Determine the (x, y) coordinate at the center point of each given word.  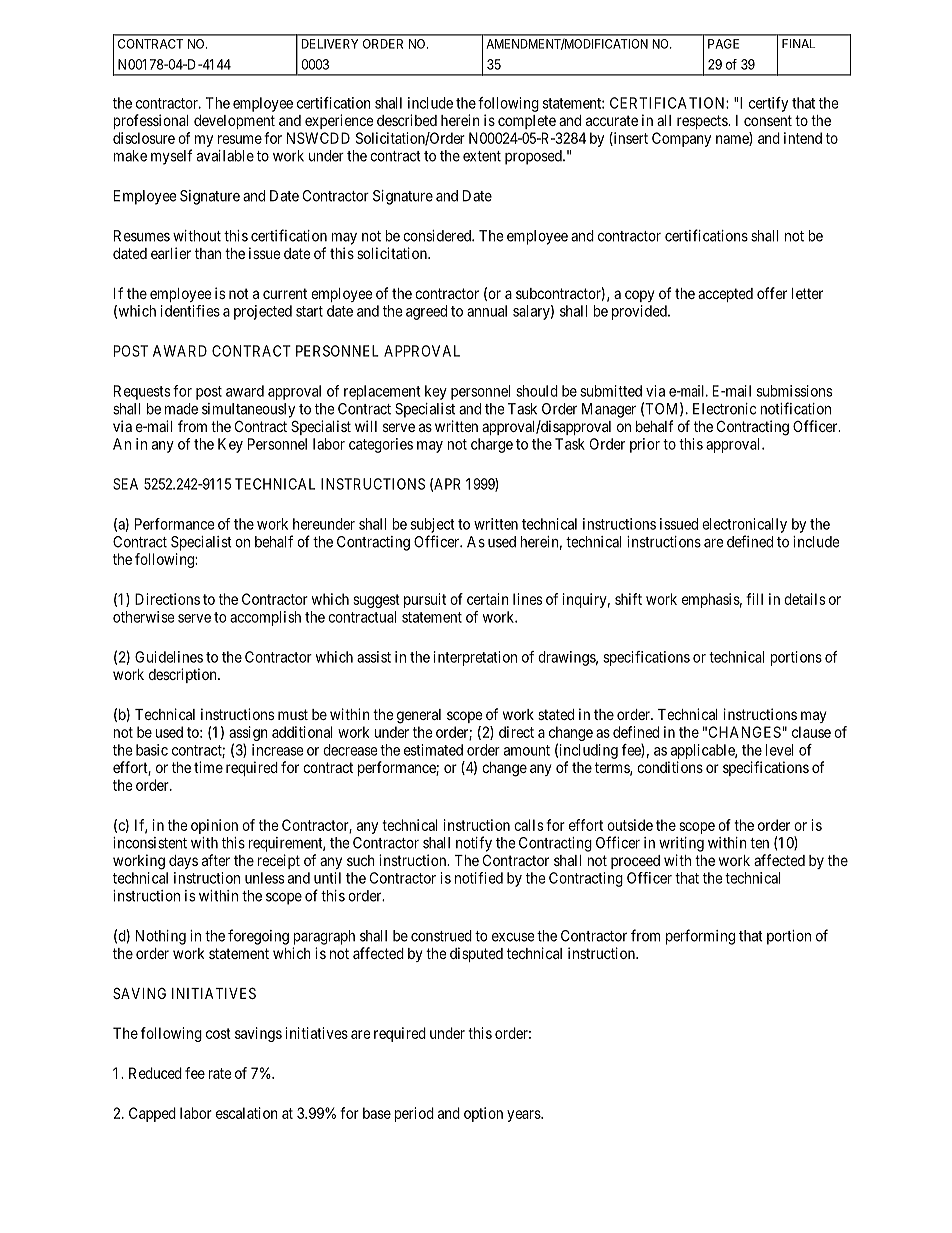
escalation (247, 1113)
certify (768, 104)
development (234, 122)
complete (527, 122)
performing (700, 937)
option (483, 1114)
